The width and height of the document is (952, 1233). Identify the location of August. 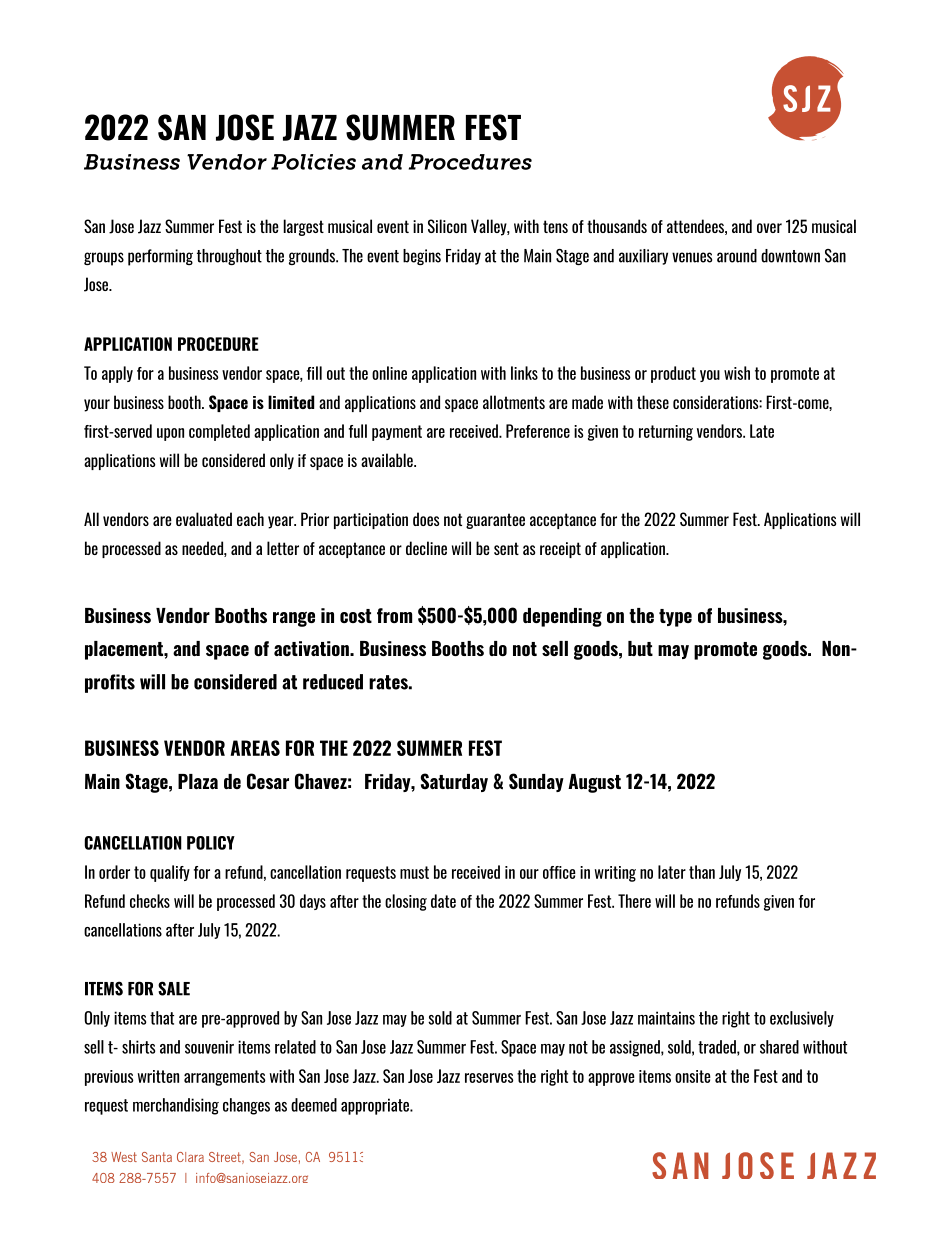
(594, 783).
